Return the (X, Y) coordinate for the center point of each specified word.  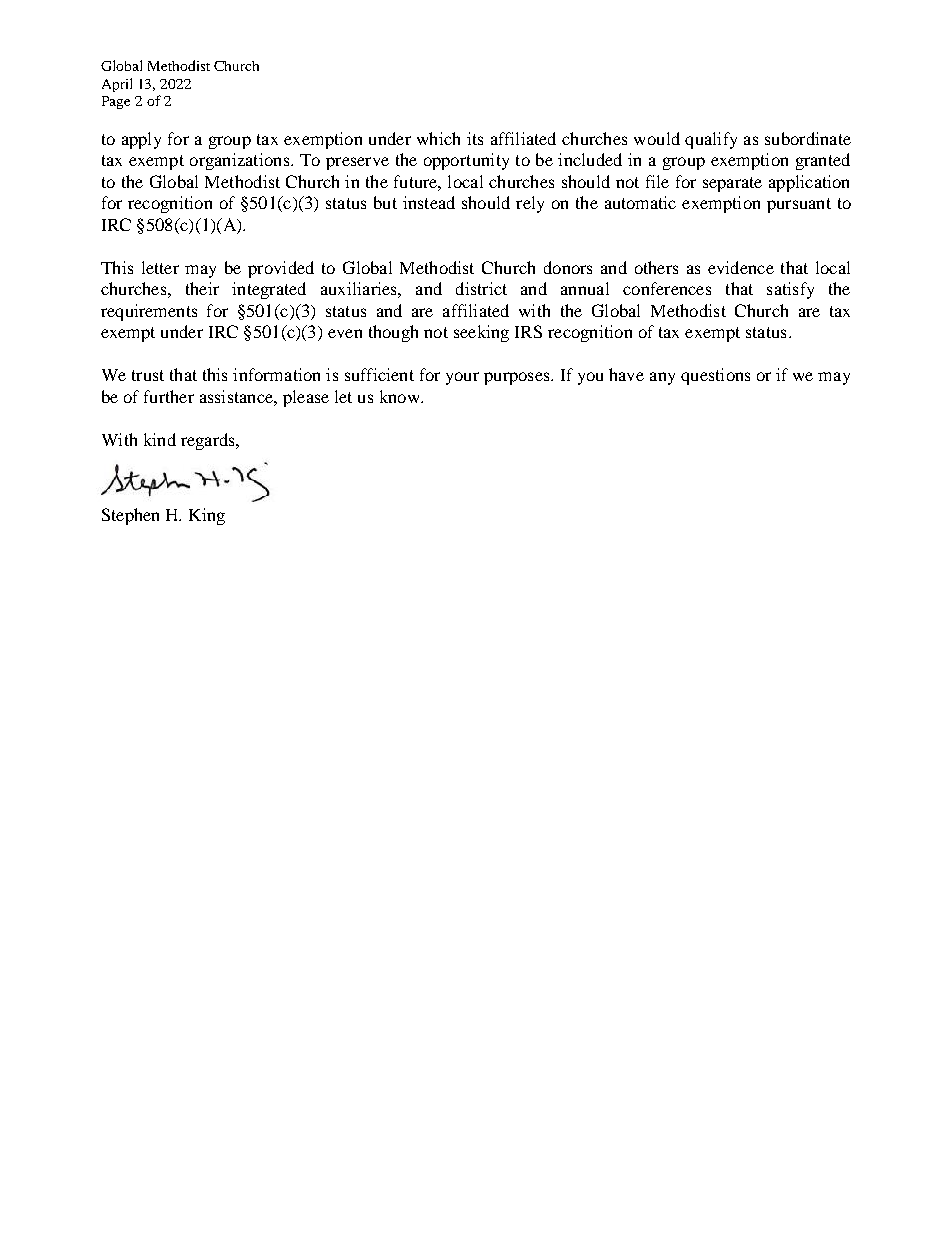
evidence (741, 267)
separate (732, 184)
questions (715, 376)
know (401, 396)
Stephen (130, 516)
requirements (149, 312)
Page (116, 102)
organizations (241, 161)
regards (209, 441)
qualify (711, 140)
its (475, 138)
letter (160, 267)
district (481, 288)
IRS (528, 331)
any (662, 378)
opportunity (466, 161)
